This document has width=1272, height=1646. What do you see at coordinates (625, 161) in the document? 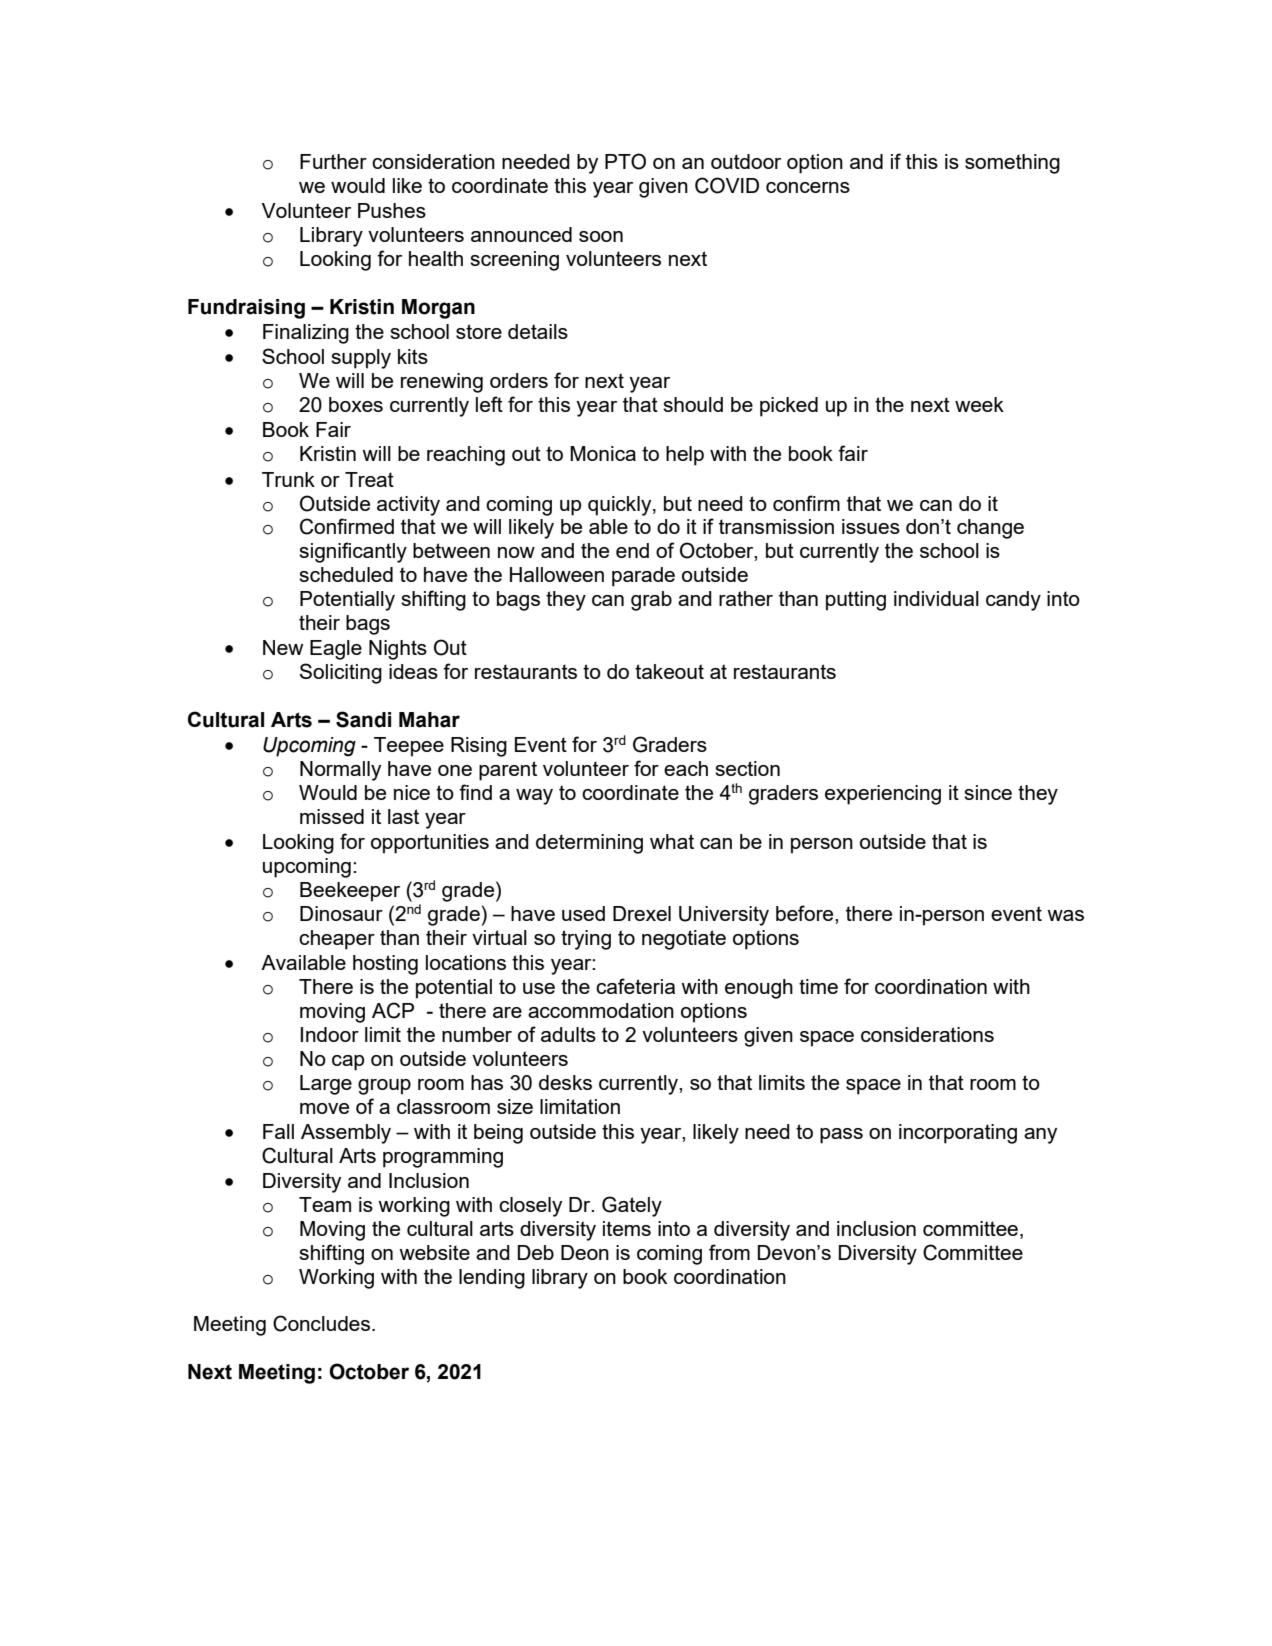
I see `PTO` at bounding box center [625, 161].
